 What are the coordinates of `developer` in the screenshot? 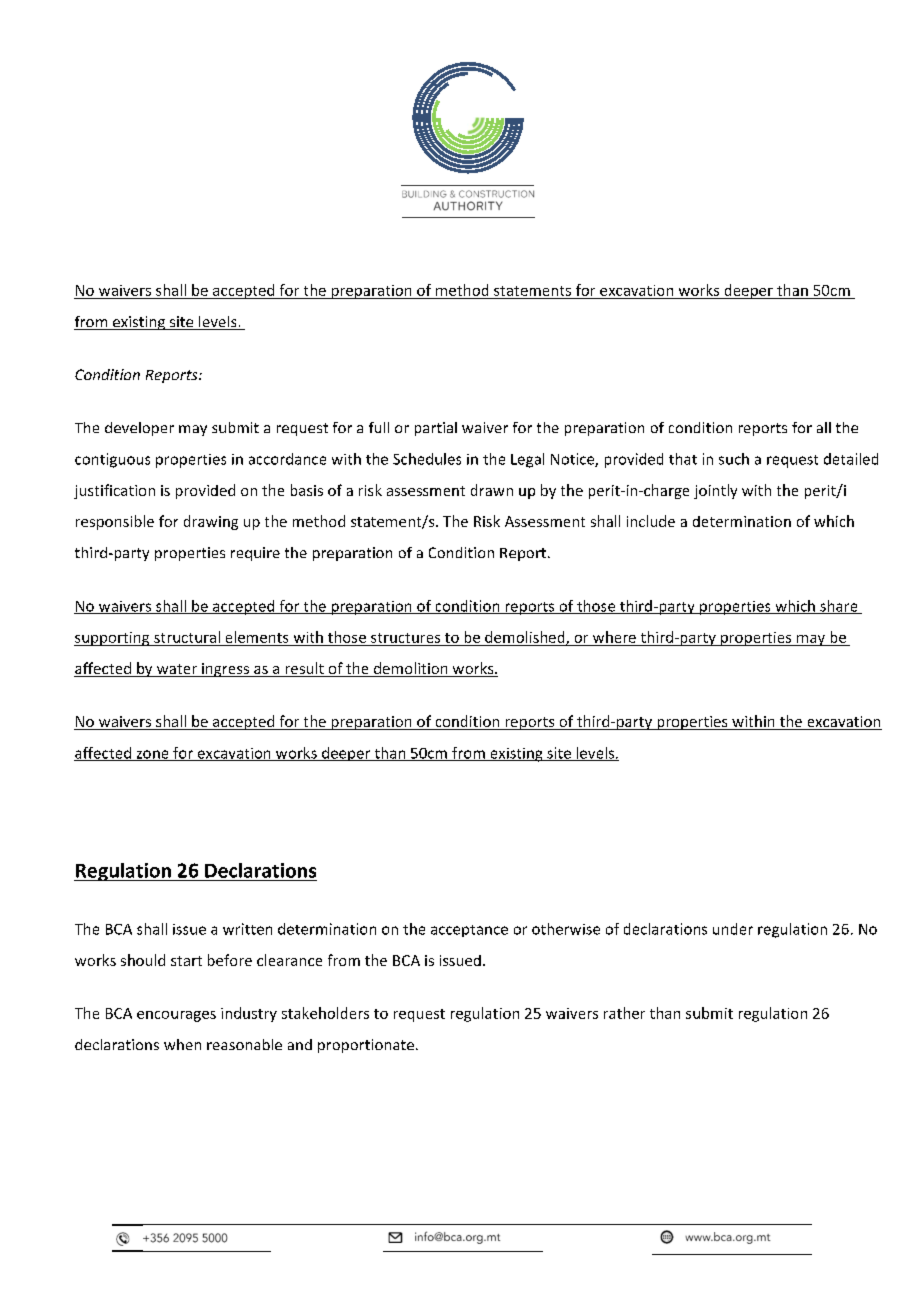 It's located at (139, 429).
